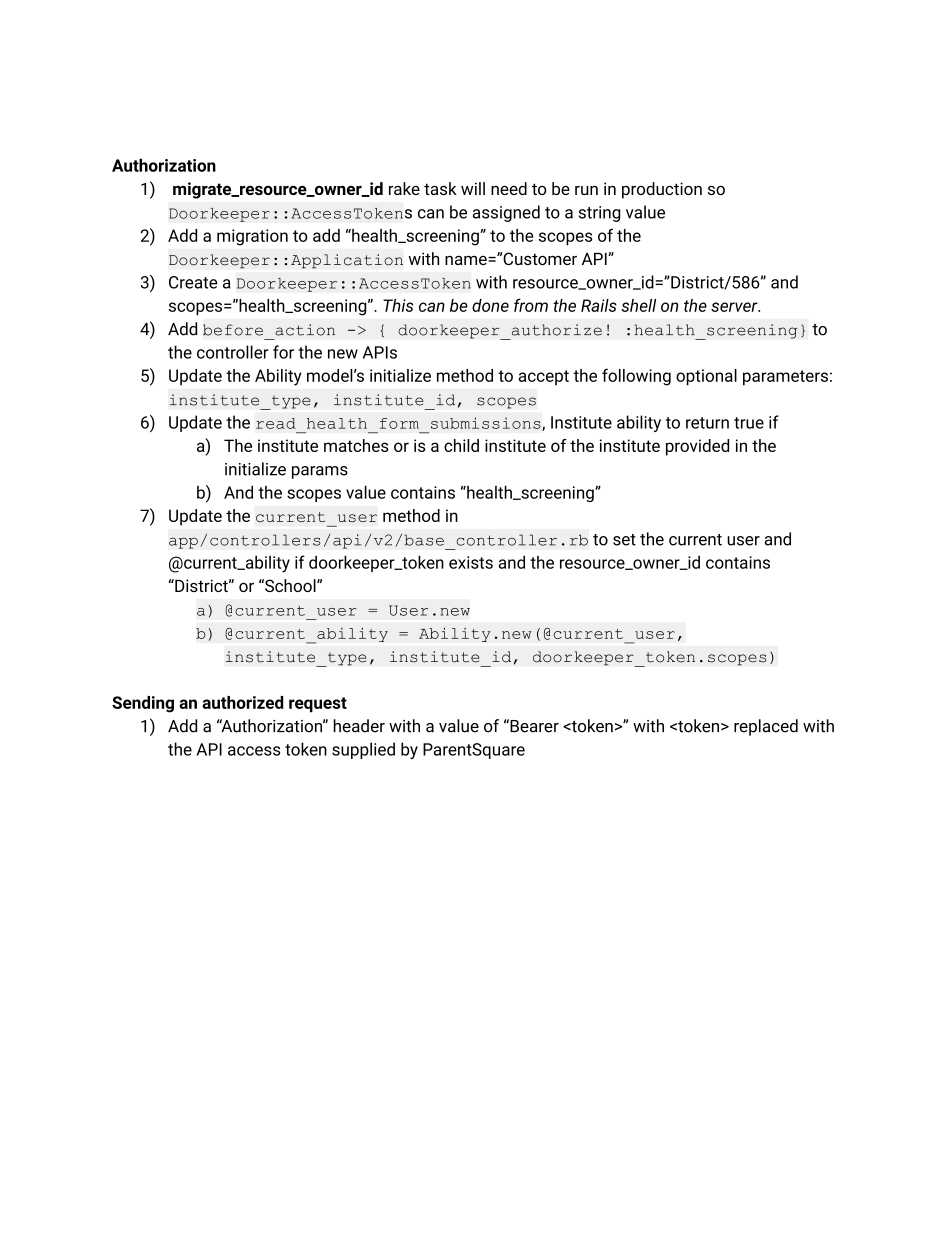  Describe the element at coordinates (143, 704) in the screenshot. I see `Sending` at that location.
